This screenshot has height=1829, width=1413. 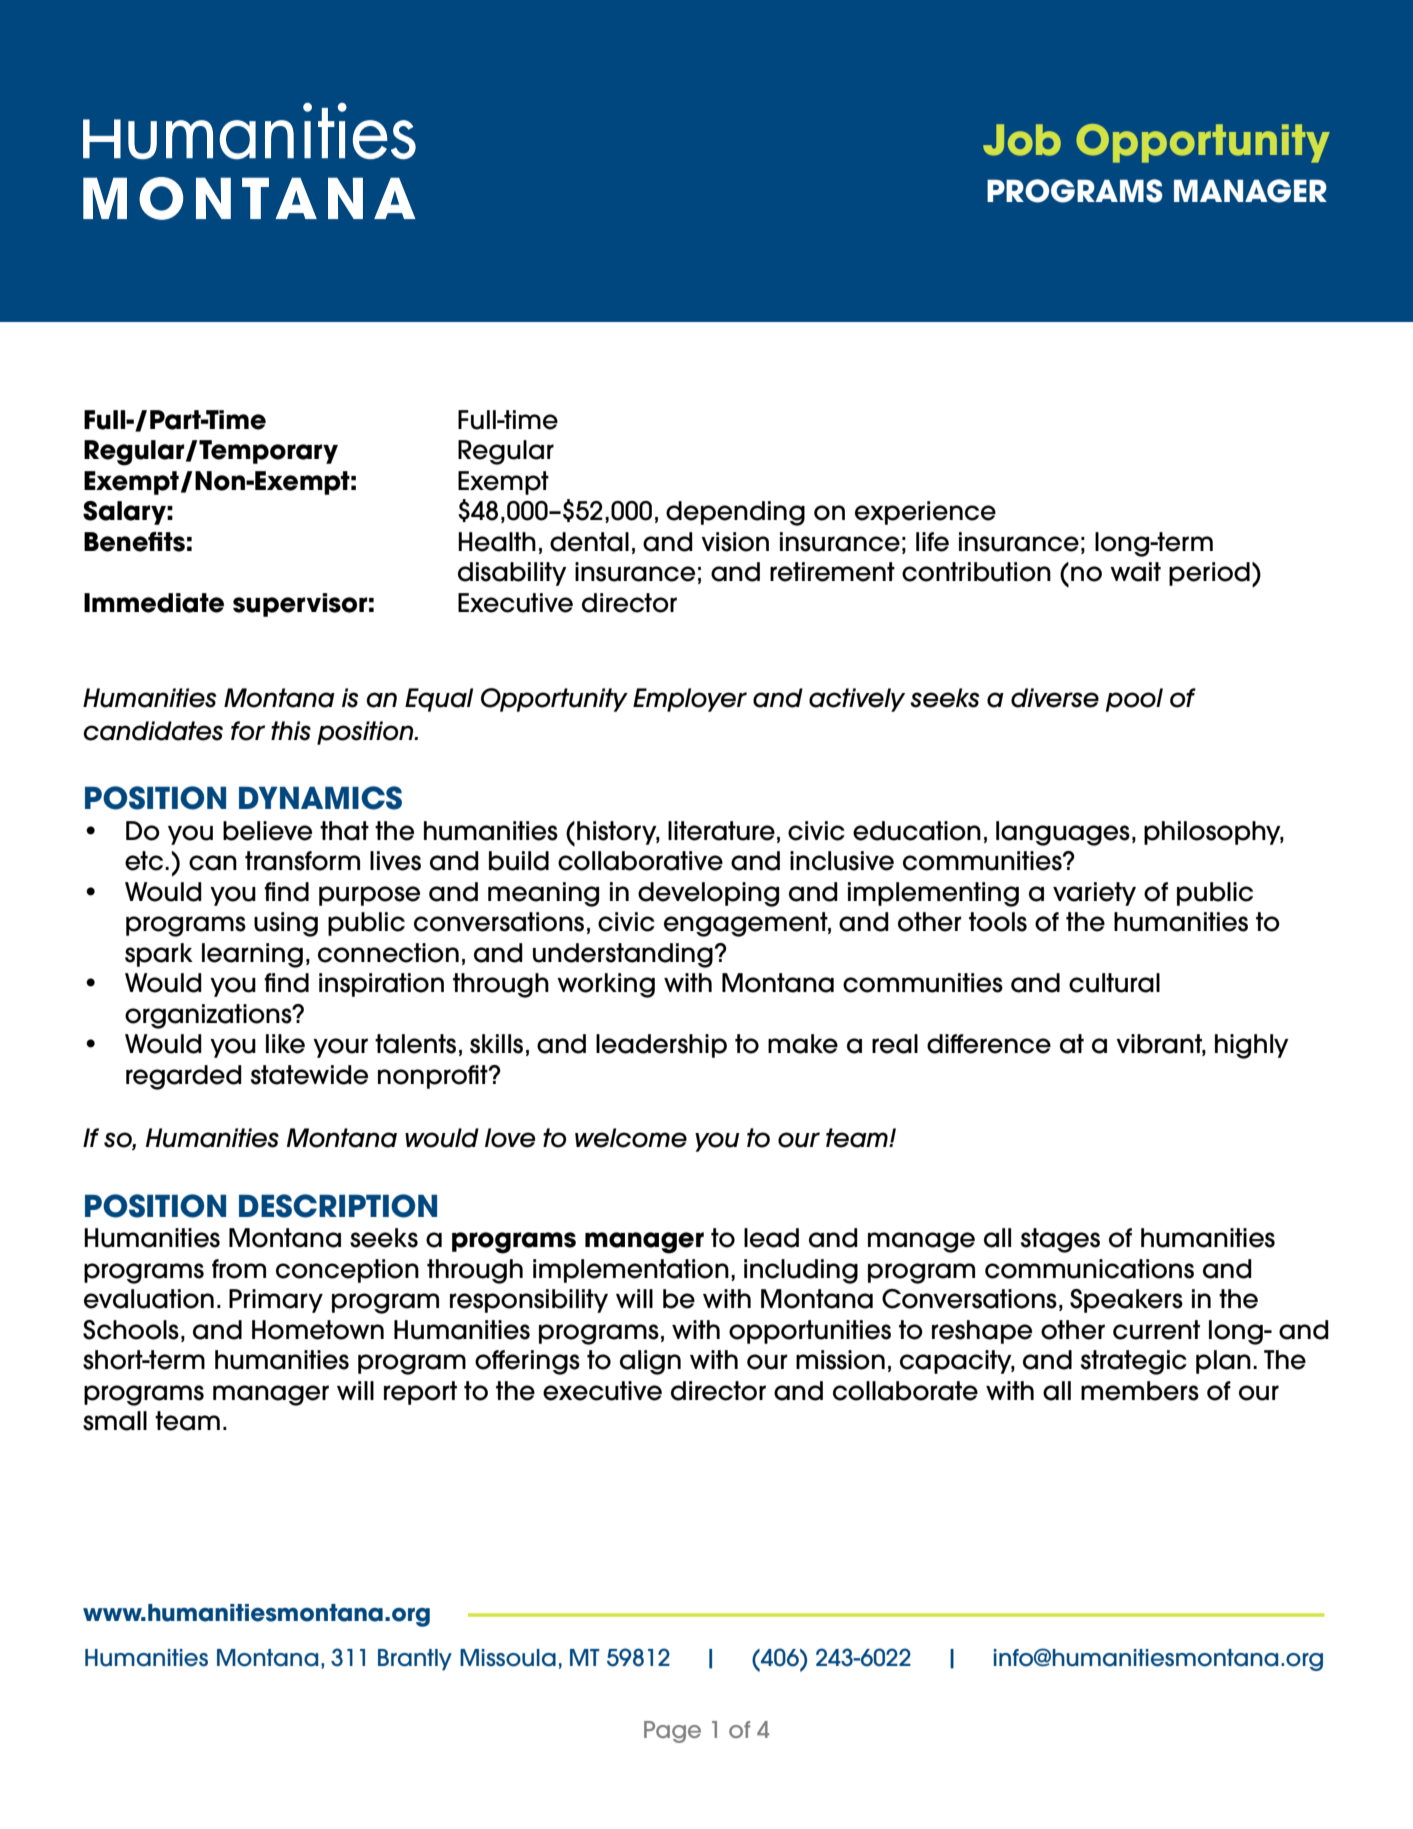 What do you see at coordinates (1135, 572) in the screenshot?
I see `wait` at bounding box center [1135, 572].
